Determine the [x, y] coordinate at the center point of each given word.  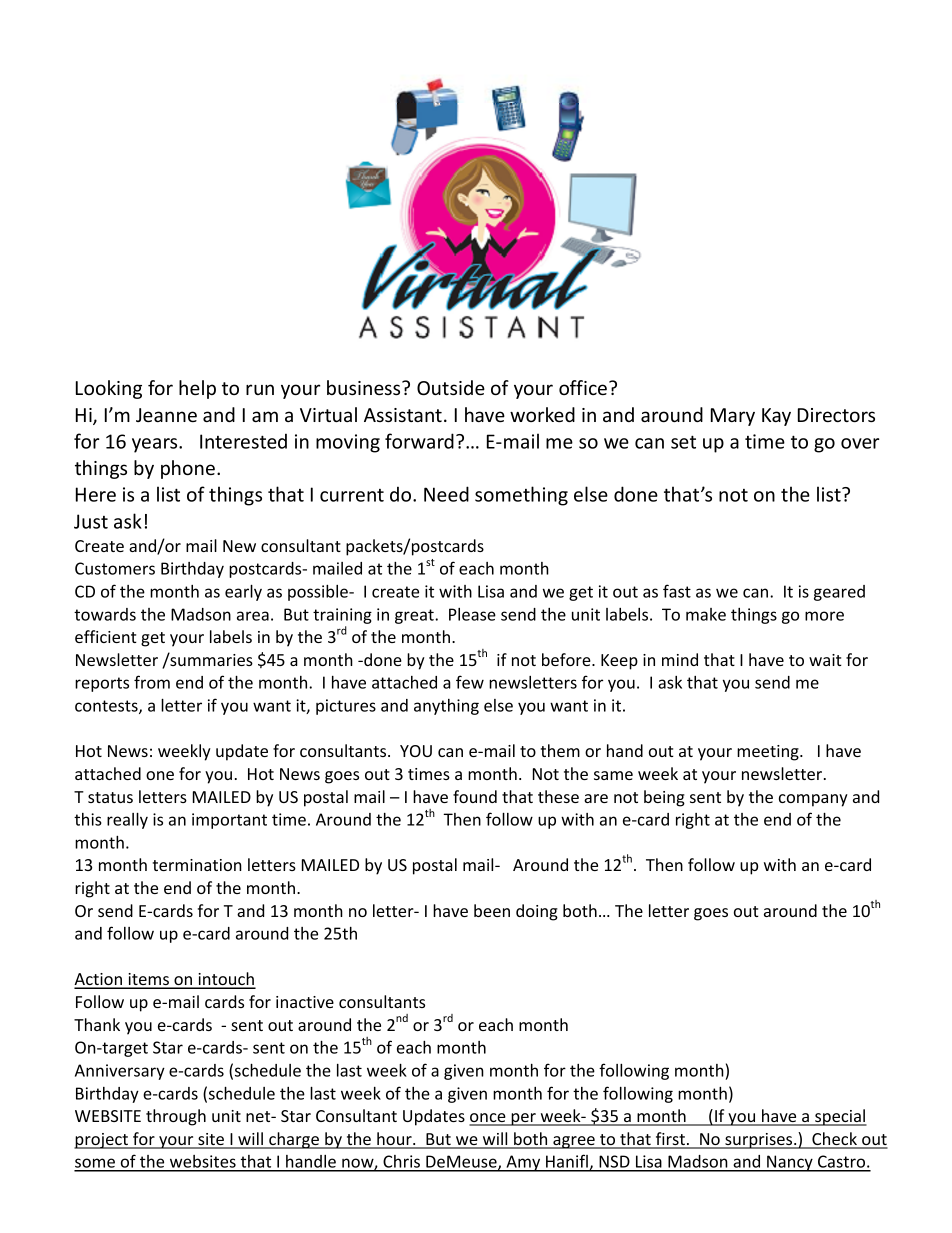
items [148, 980]
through [176, 1117]
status [110, 797]
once [488, 1119]
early [243, 592]
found [475, 796]
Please [472, 614]
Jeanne [166, 415]
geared [839, 593]
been [492, 910]
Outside [451, 387]
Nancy [790, 1163]
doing [537, 912]
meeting [769, 753]
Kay [776, 417]
